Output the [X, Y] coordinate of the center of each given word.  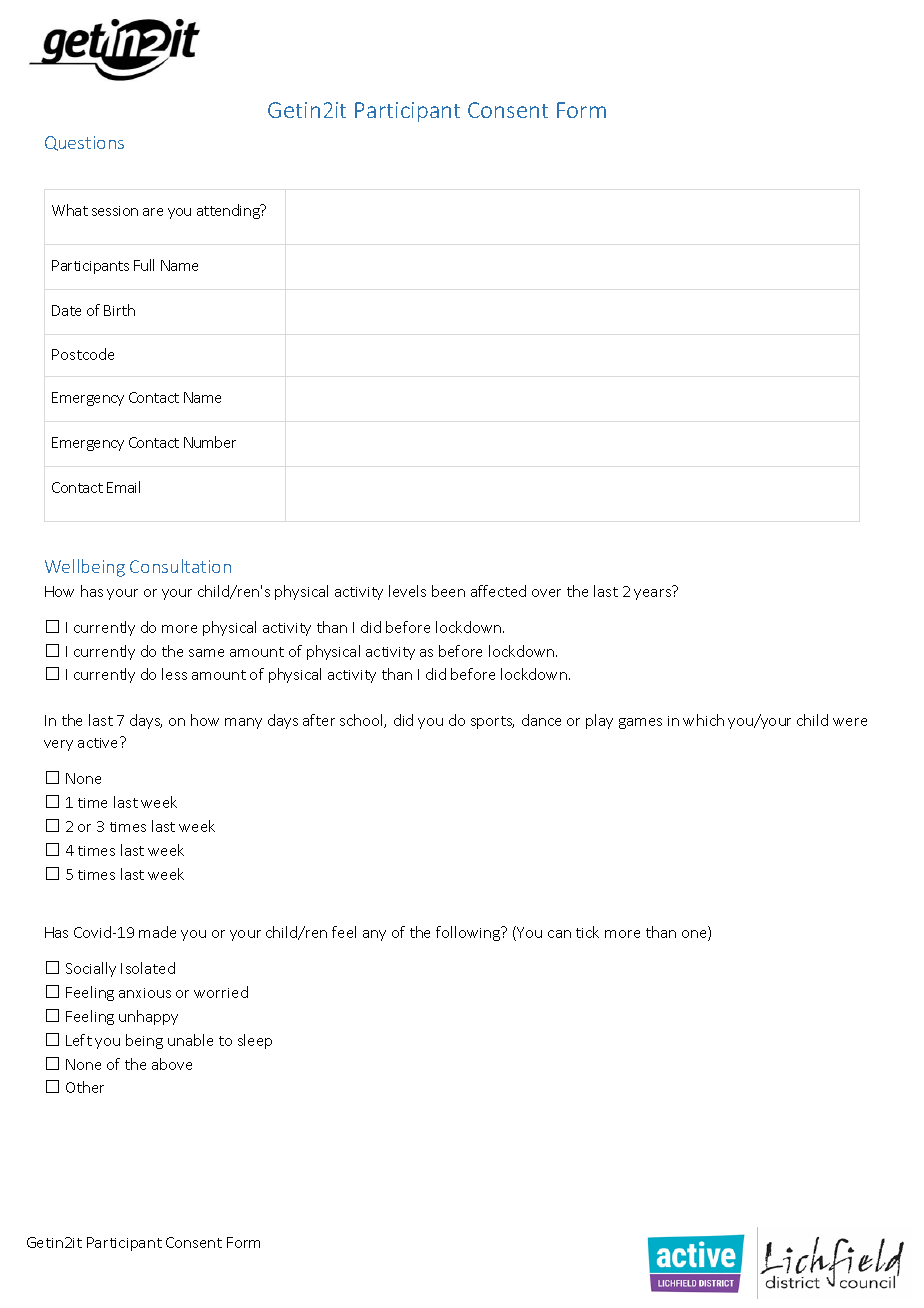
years [653, 593]
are [153, 212]
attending [229, 211]
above [172, 1064]
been [448, 591]
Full [144, 265]
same [206, 653]
